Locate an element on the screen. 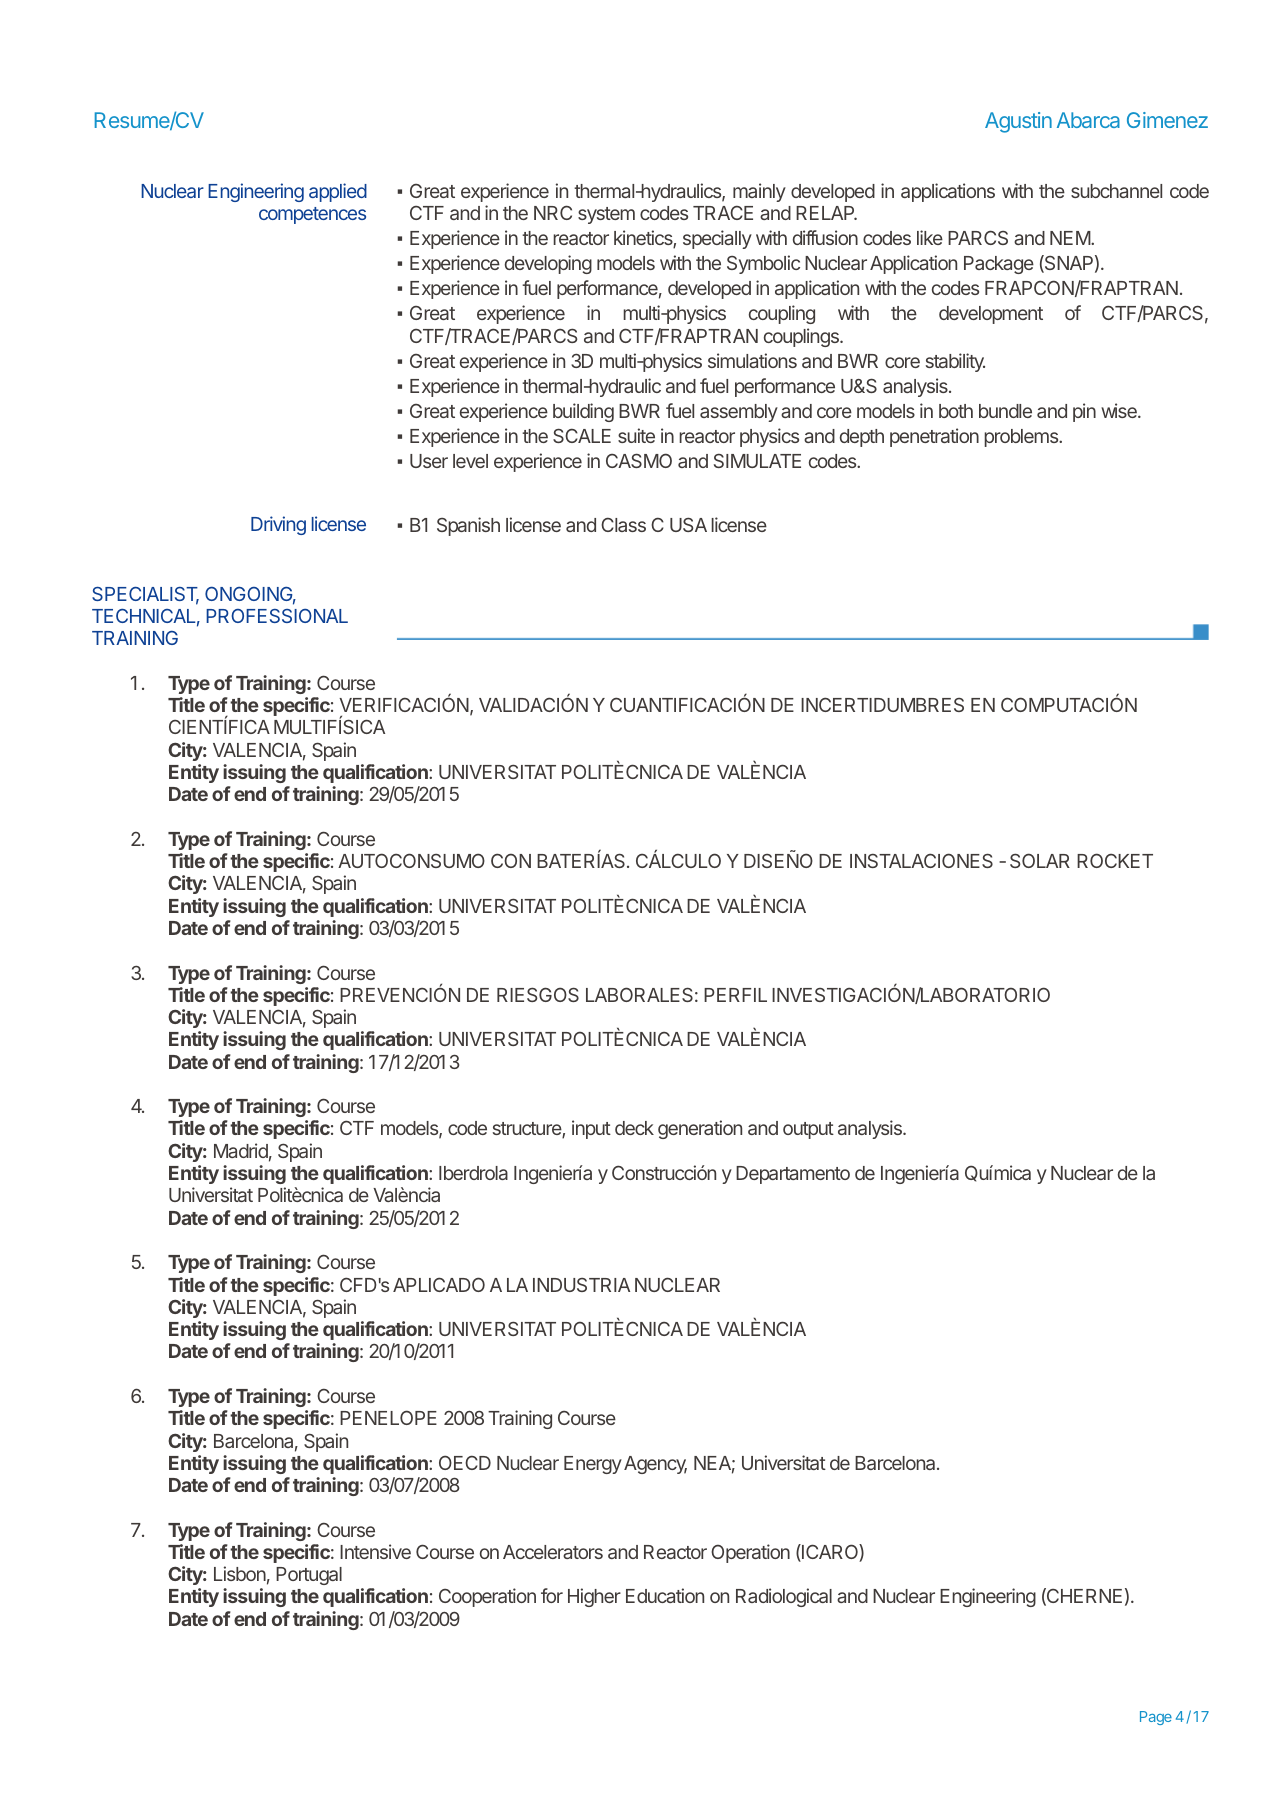  competences is located at coordinates (312, 215).
